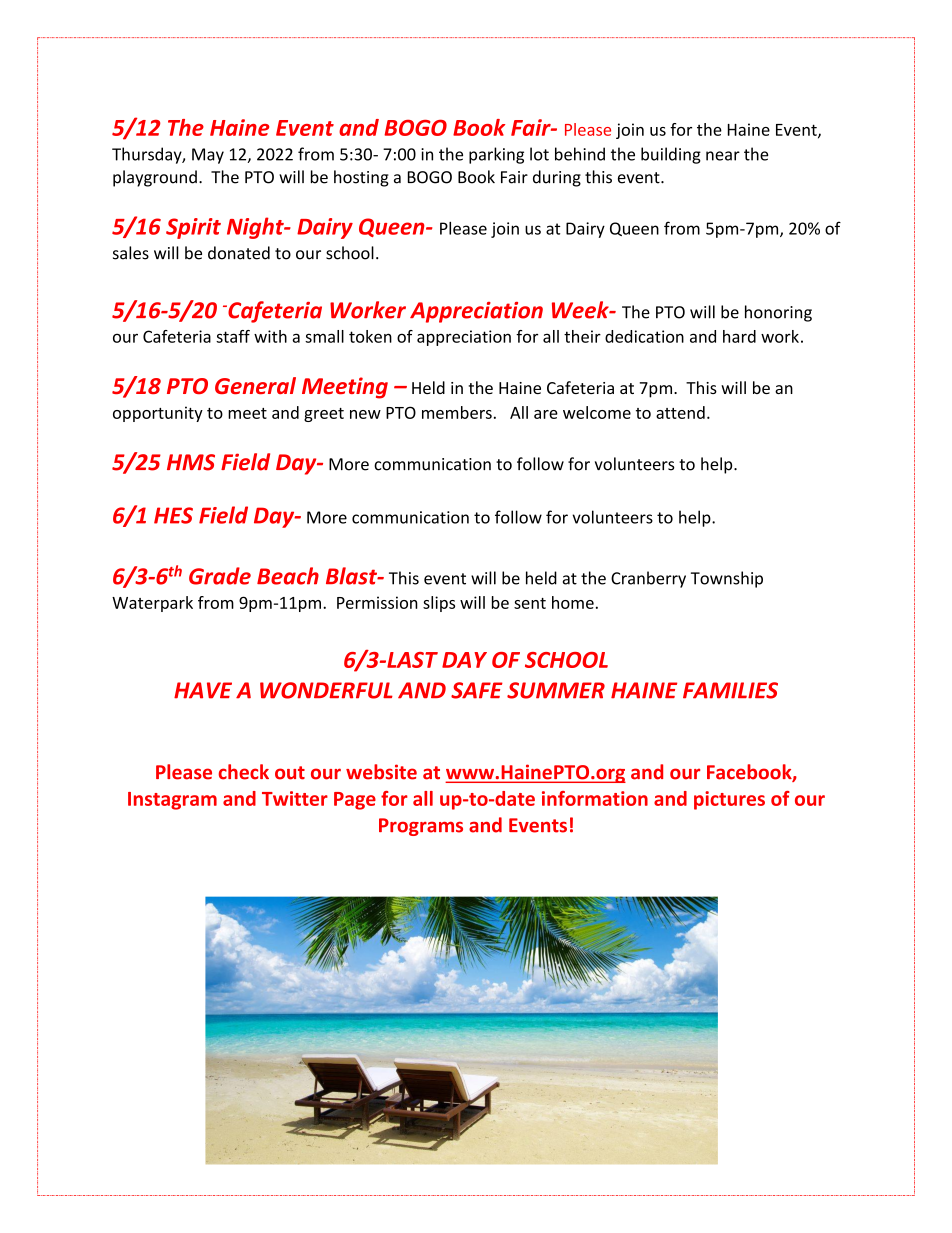 This image has height=1233, width=952. Describe the element at coordinates (730, 690) in the image. I see `FAMILIES` at that location.
